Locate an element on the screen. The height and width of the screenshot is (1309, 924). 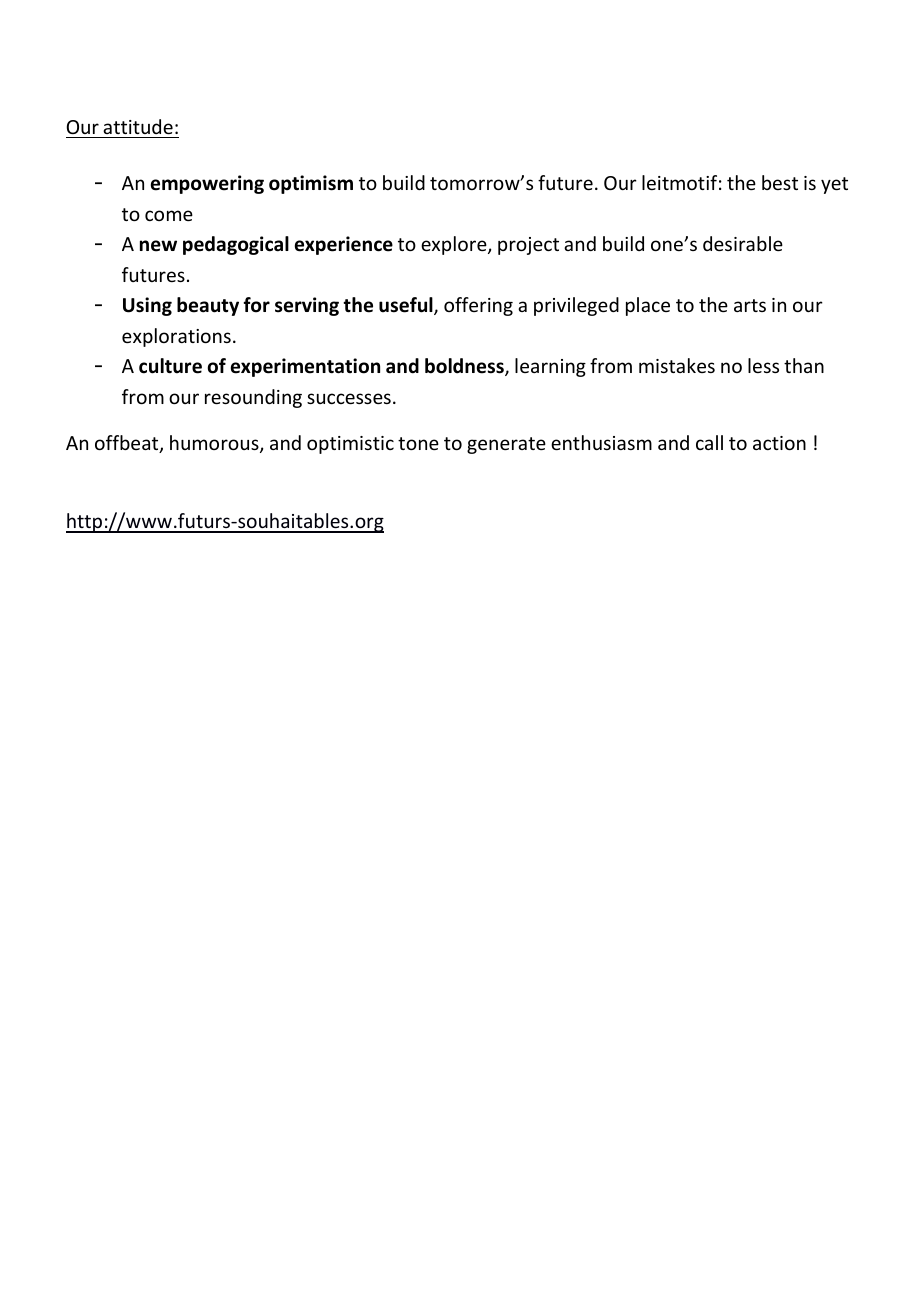
beauty is located at coordinates (208, 306).
